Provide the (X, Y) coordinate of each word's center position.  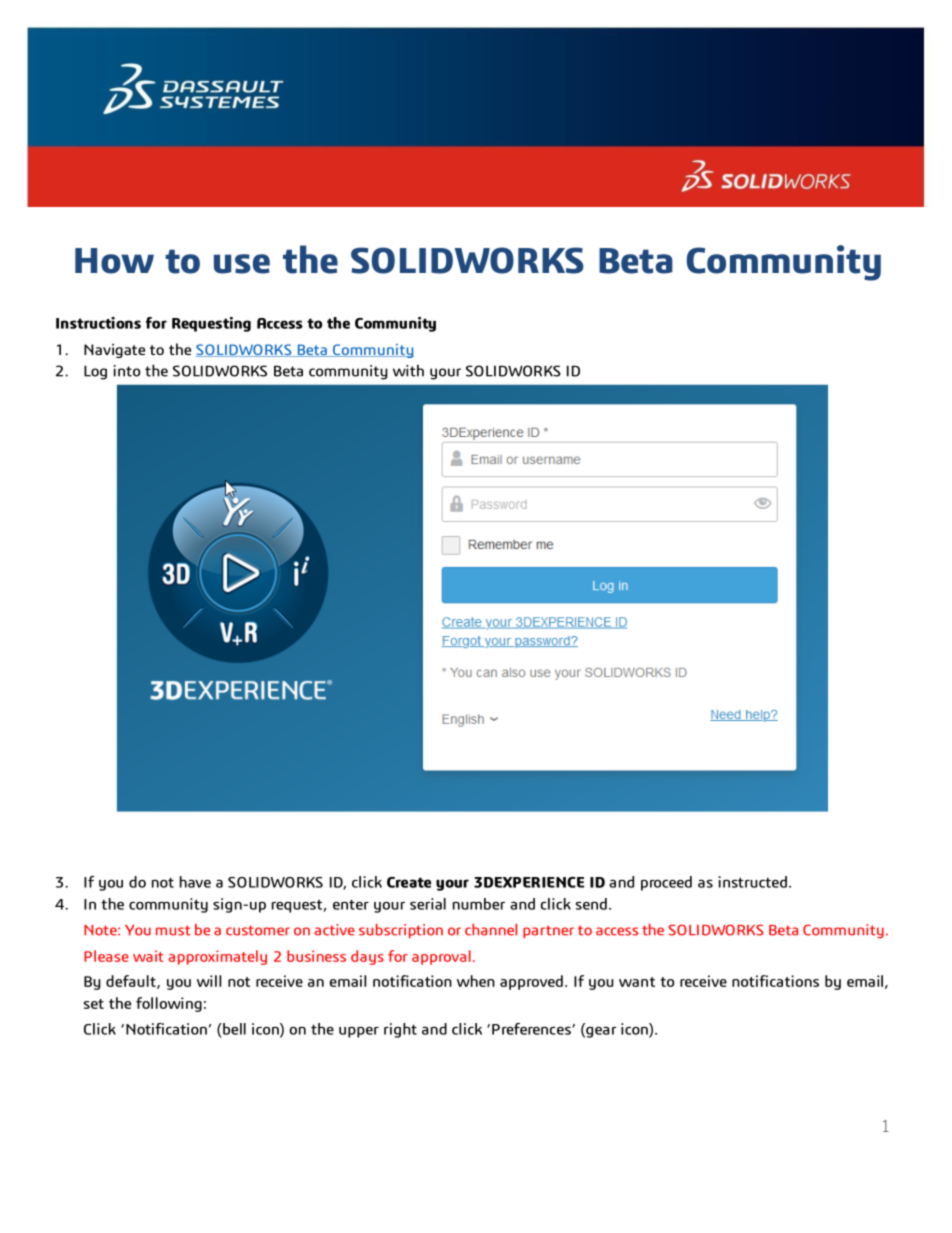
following (169, 1004)
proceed (666, 883)
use (242, 264)
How (114, 261)
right (400, 1030)
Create (409, 882)
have (195, 882)
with (408, 371)
